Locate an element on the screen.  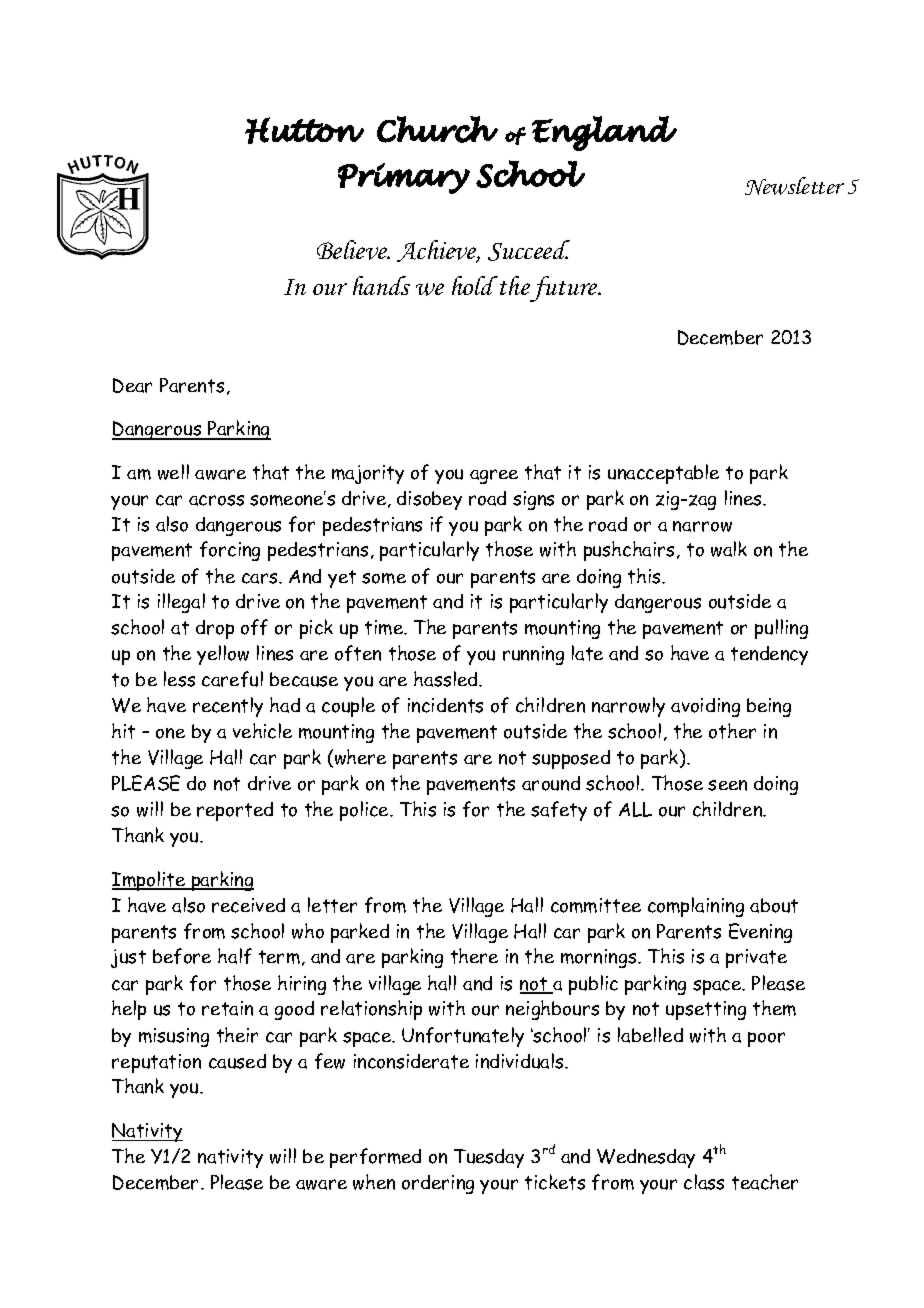
police is located at coordinates (365, 811).
